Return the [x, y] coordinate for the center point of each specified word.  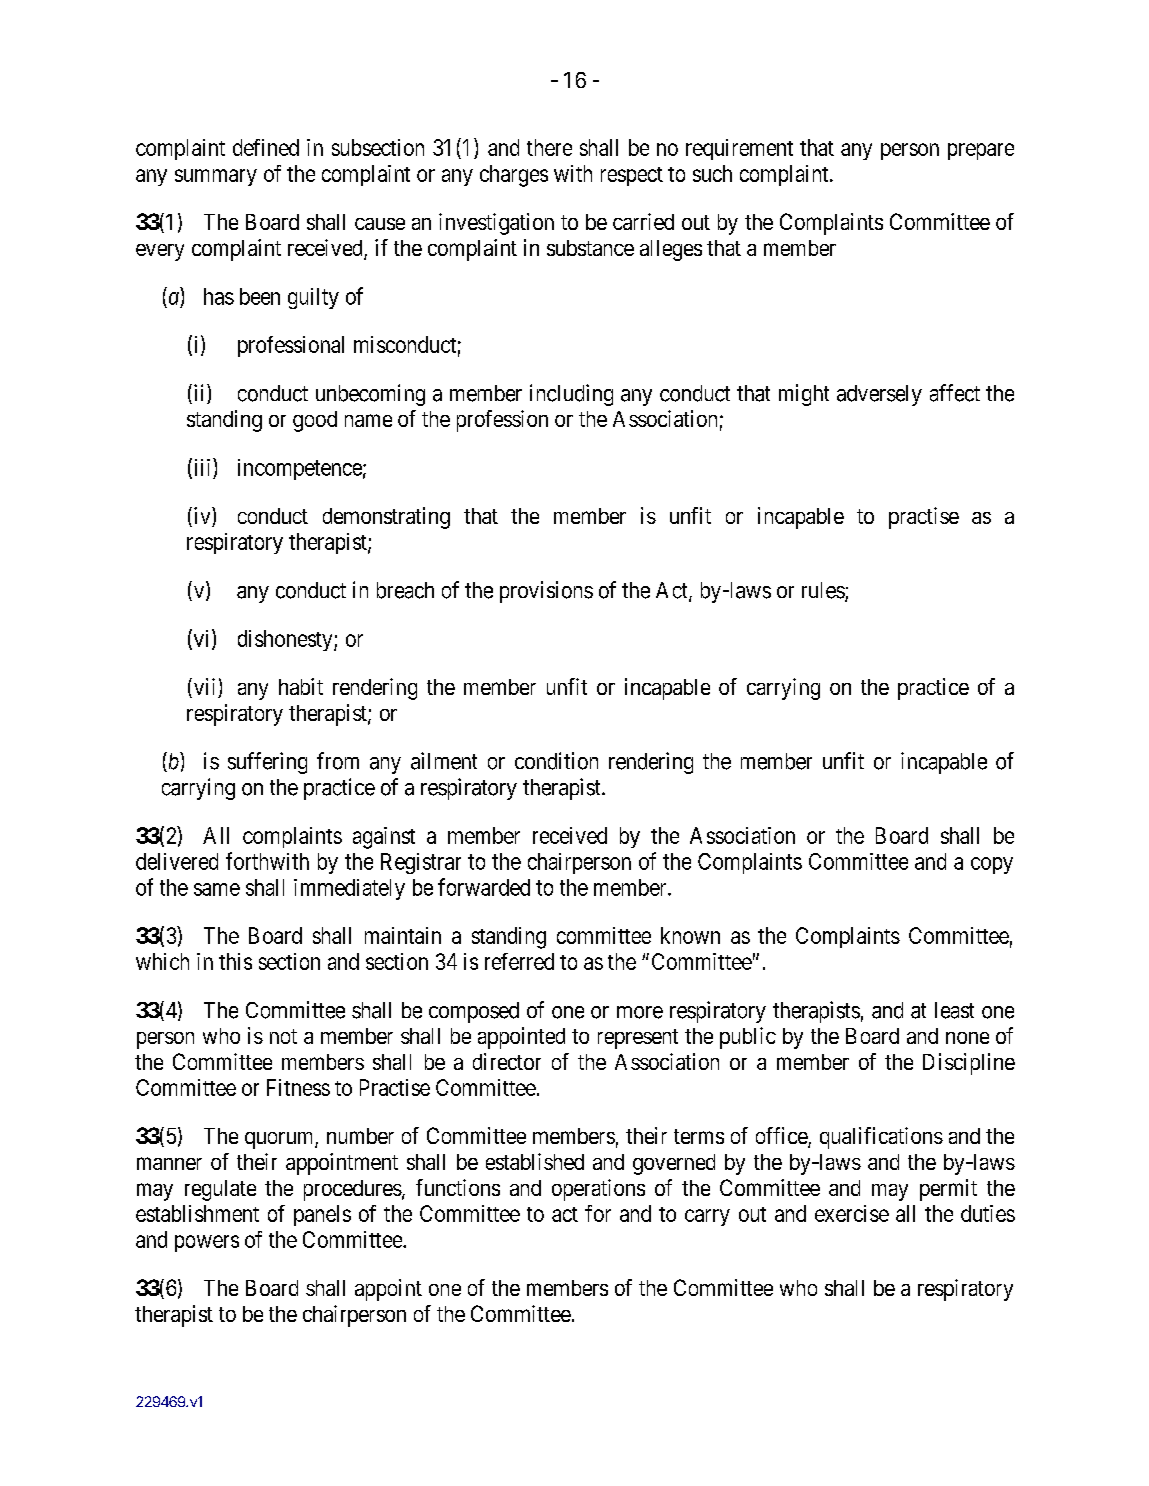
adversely [879, 395]
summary [216, 177]
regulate [220, 1190]
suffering [267, 763]
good [315, 421]
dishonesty [286, 640]
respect [632, 176]
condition [556, 761]
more [640, 1012]
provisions [546, 592]
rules [824, 591]
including [571, 395]
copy [992, 865]
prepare [981, 151]
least [954, 1010]
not [283, 1036]
